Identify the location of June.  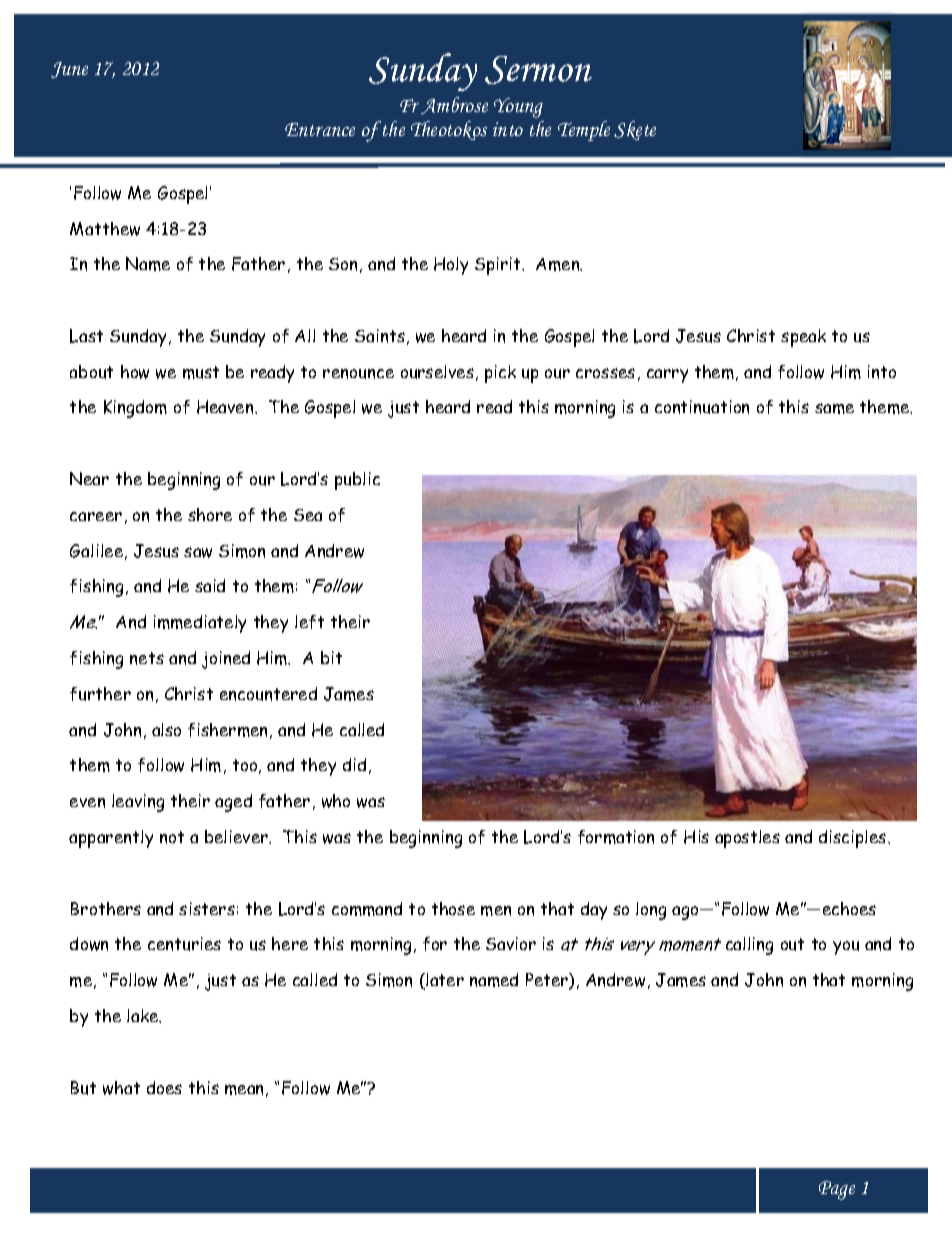
(69, 70).
